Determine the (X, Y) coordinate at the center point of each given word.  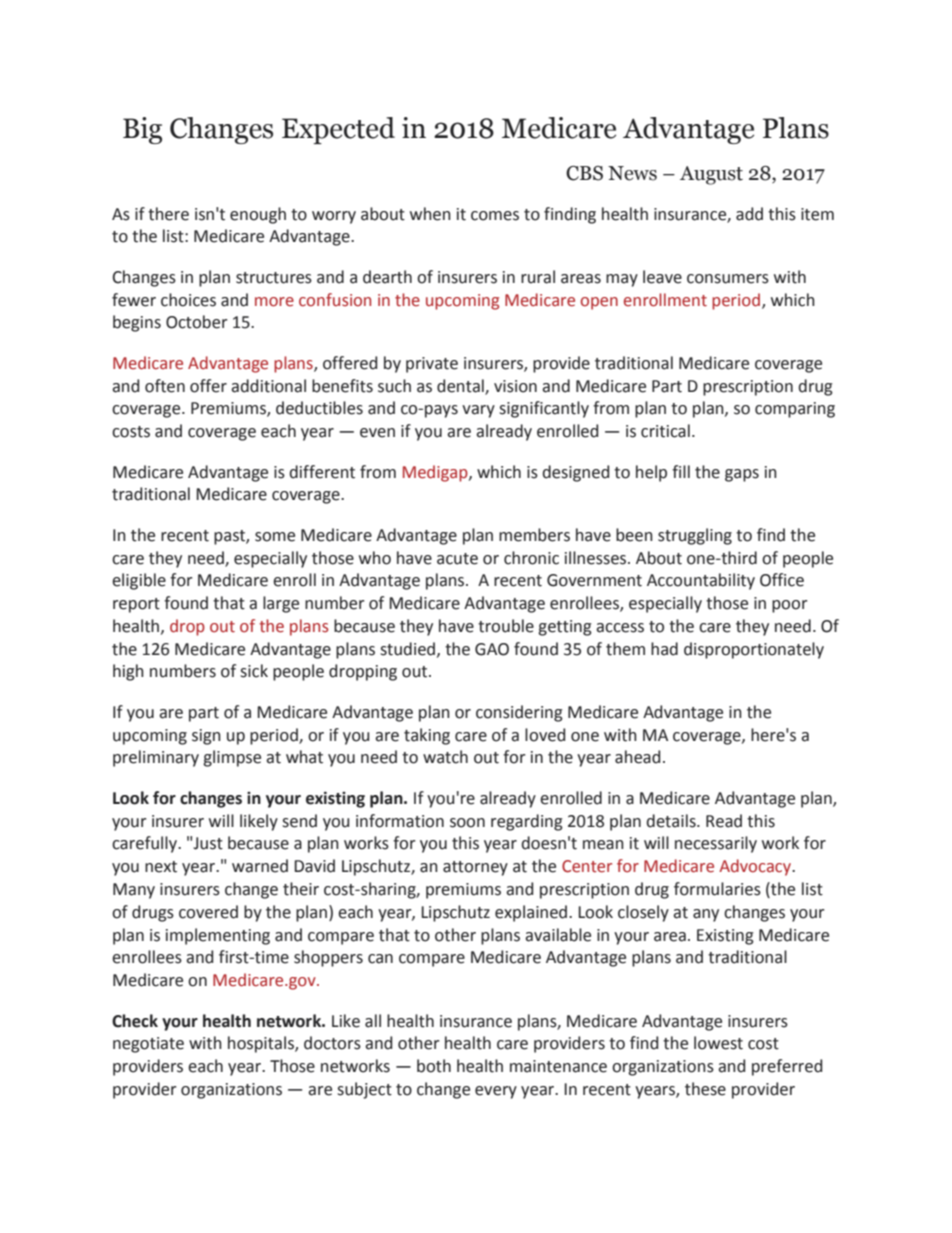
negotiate (148, 1045)
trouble (506, 626)
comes (495, 216)
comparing (795, 410)
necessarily (716, 844)
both (434, 1066)
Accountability (701, 581)
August (711, 175)
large (281, 604)
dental (461, 386)
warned (260, 866)
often (165, 386)
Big (142, 130)
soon (467, 823)
